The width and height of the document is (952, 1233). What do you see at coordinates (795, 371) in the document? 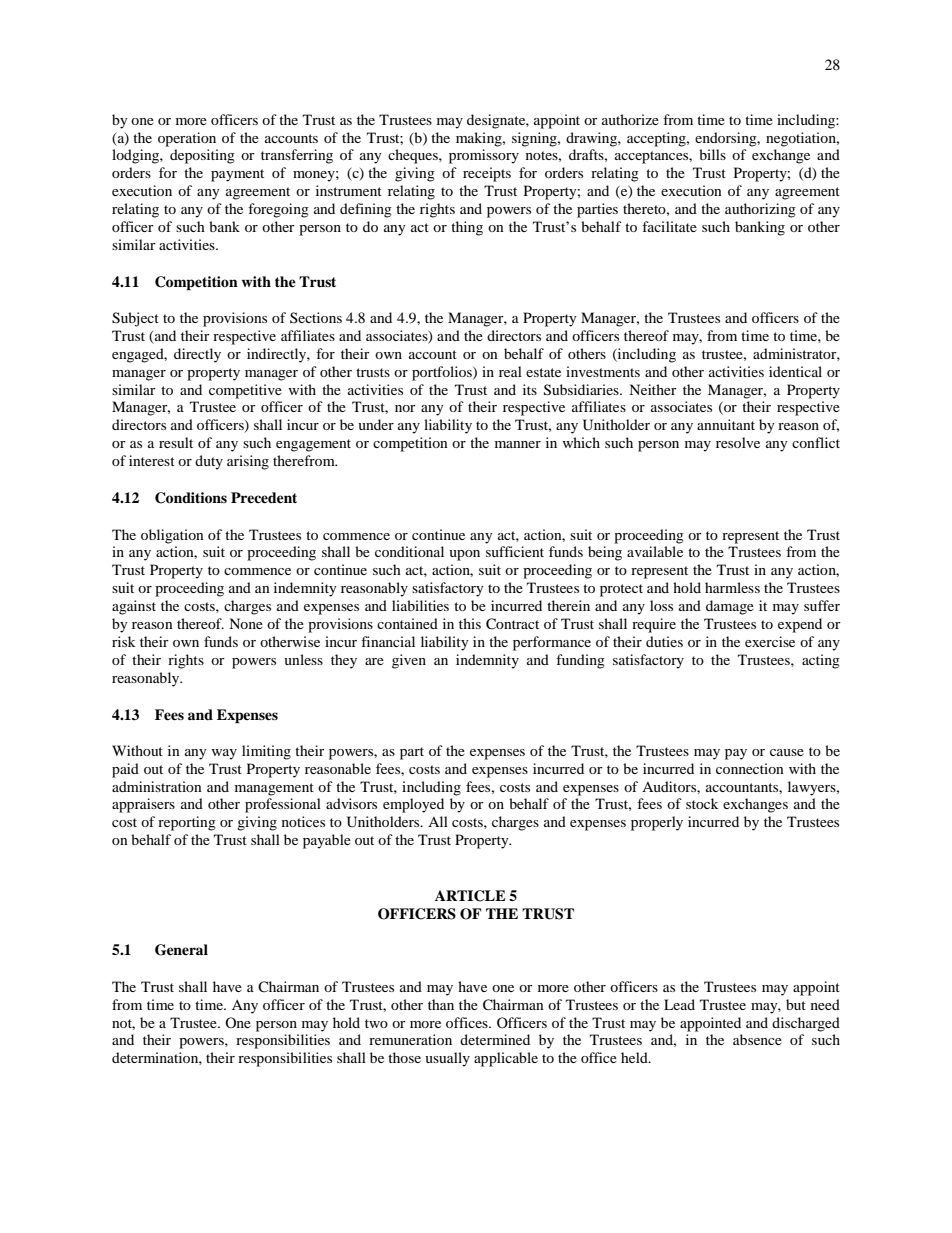
I see `identical` at bounding box center [795, 371].
